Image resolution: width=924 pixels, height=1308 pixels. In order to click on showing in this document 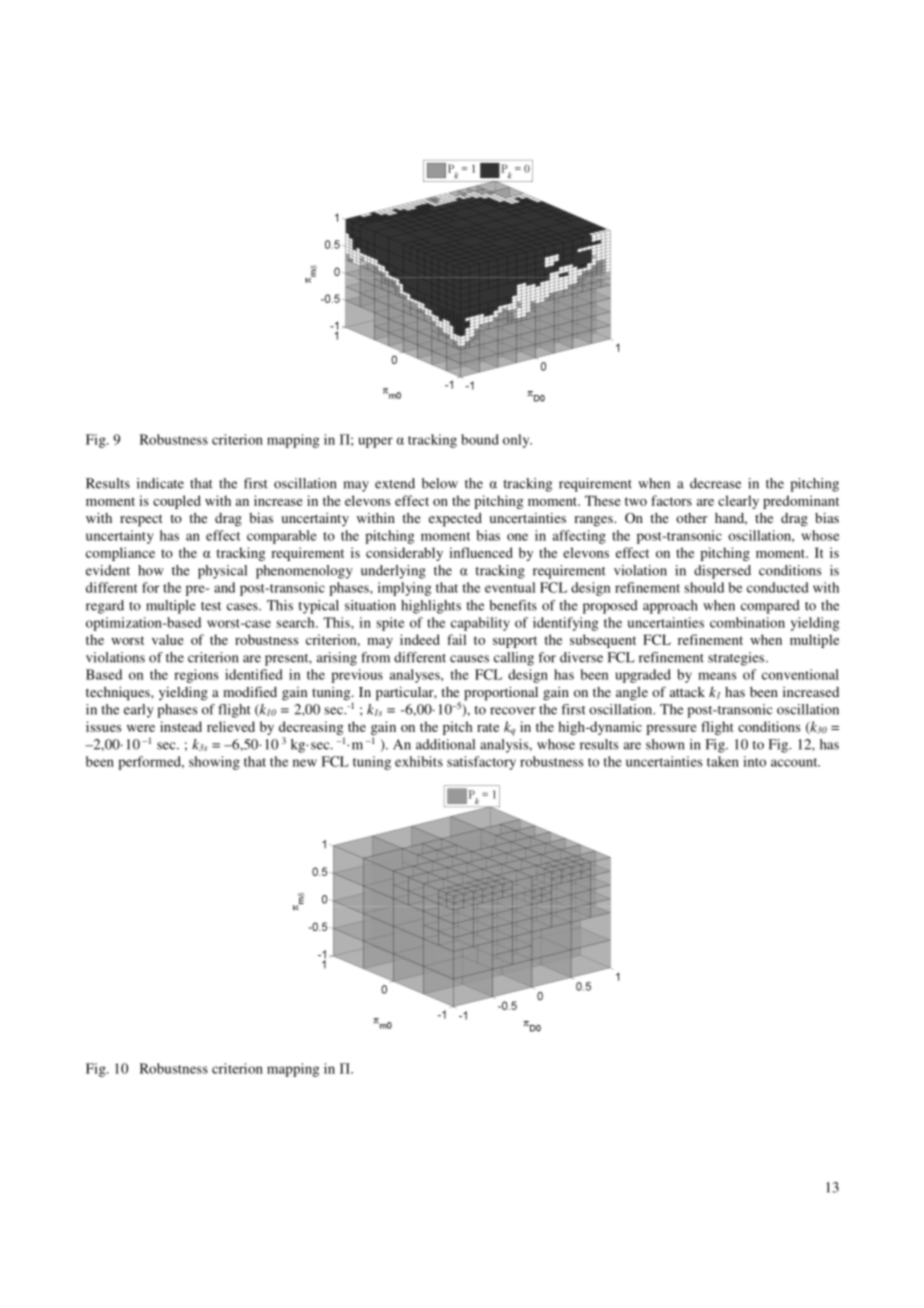, I will do `click(214, 763)`.
